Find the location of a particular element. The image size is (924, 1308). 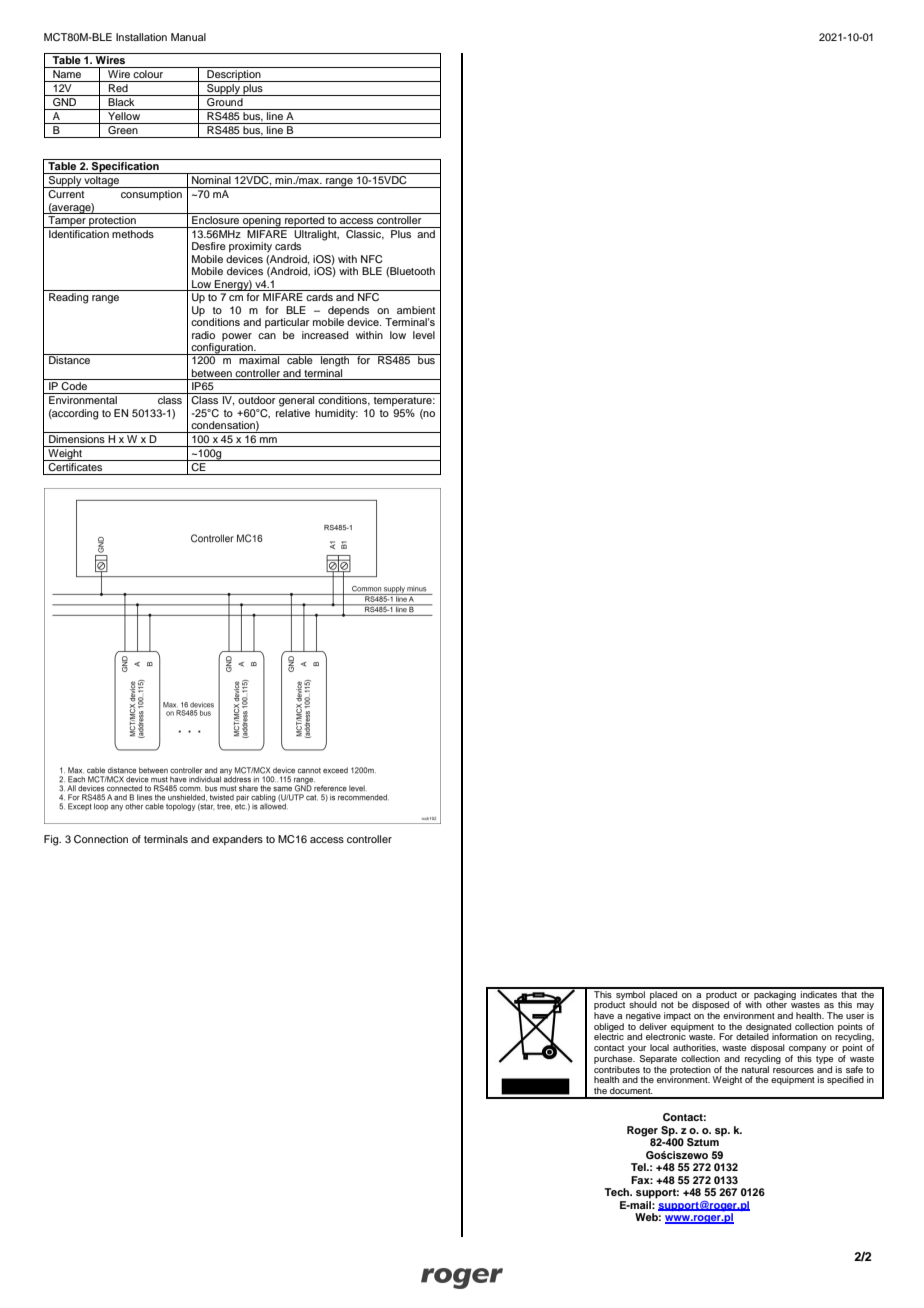

colour is located at coordinates (149, 72).
